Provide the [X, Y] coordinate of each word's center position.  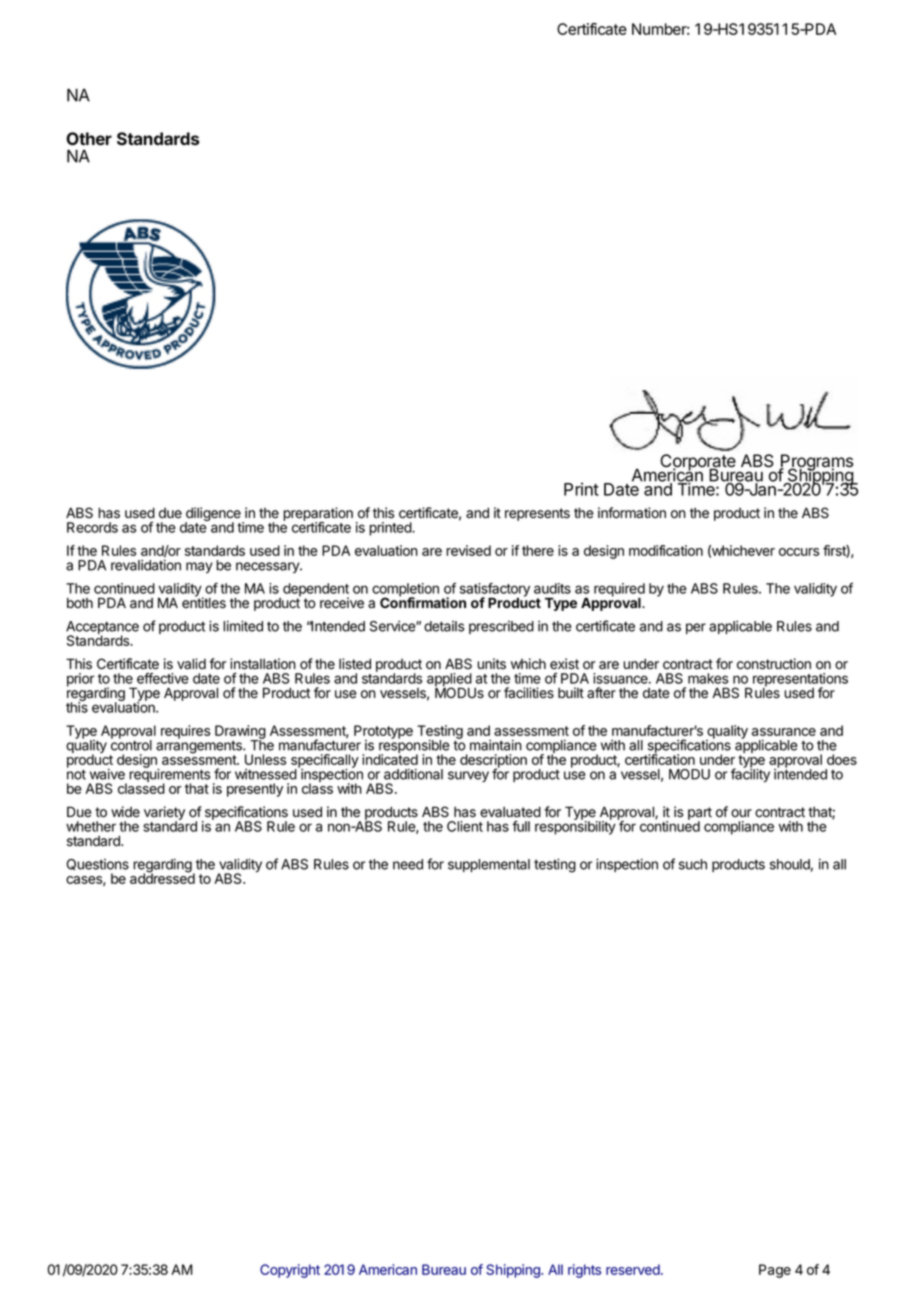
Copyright [290, 1271]
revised [468, 550]
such [693, 864]
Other [89, 138]
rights [584, 1271]
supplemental [489, 865]
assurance [784, 732]
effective [163, 678]
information [632, 513]
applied [449, 681]
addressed [162, 877]
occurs [799, 552]
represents [537, 514]
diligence [214, 515]
